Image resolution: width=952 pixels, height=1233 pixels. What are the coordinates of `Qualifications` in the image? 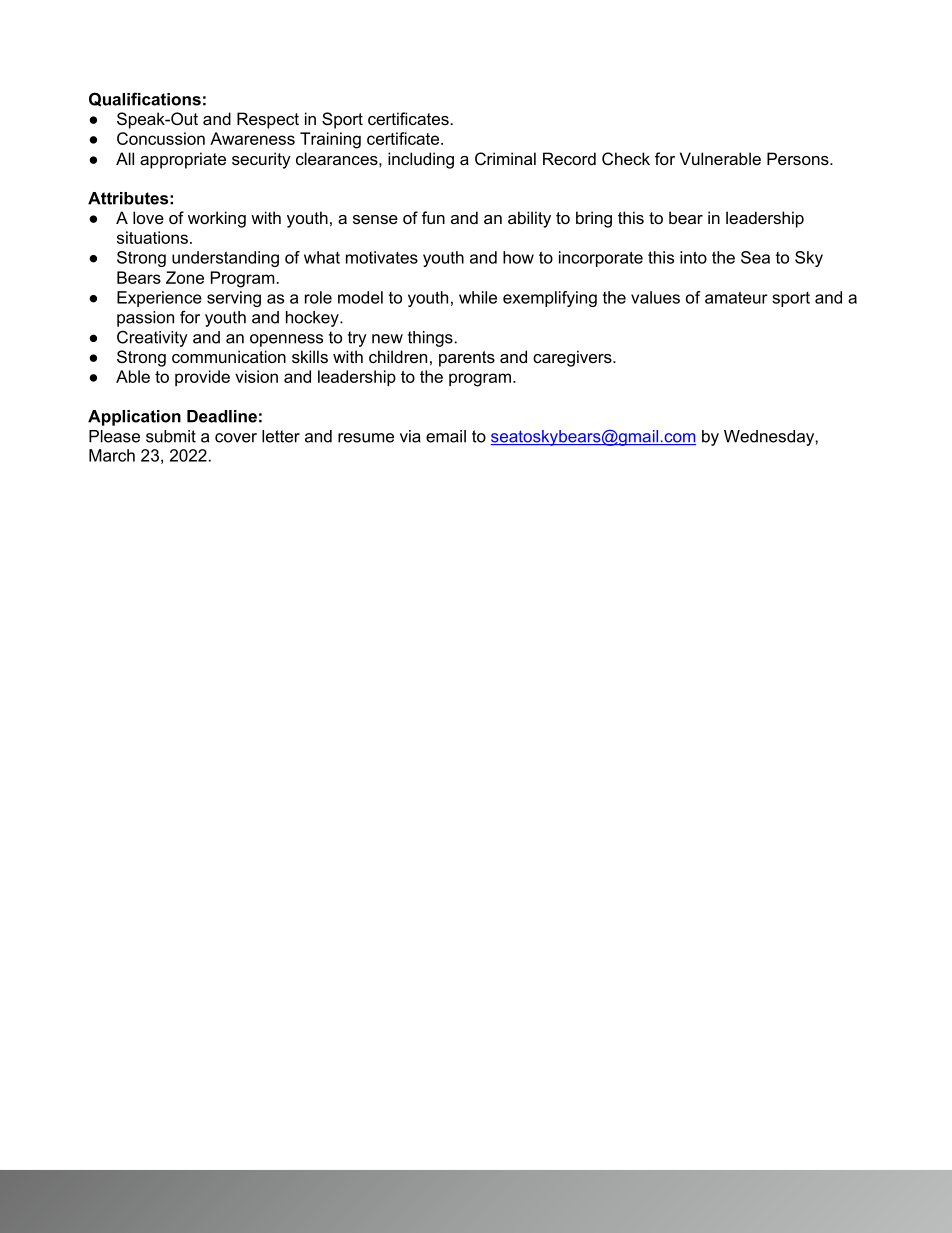 It's located at (145, 99).
